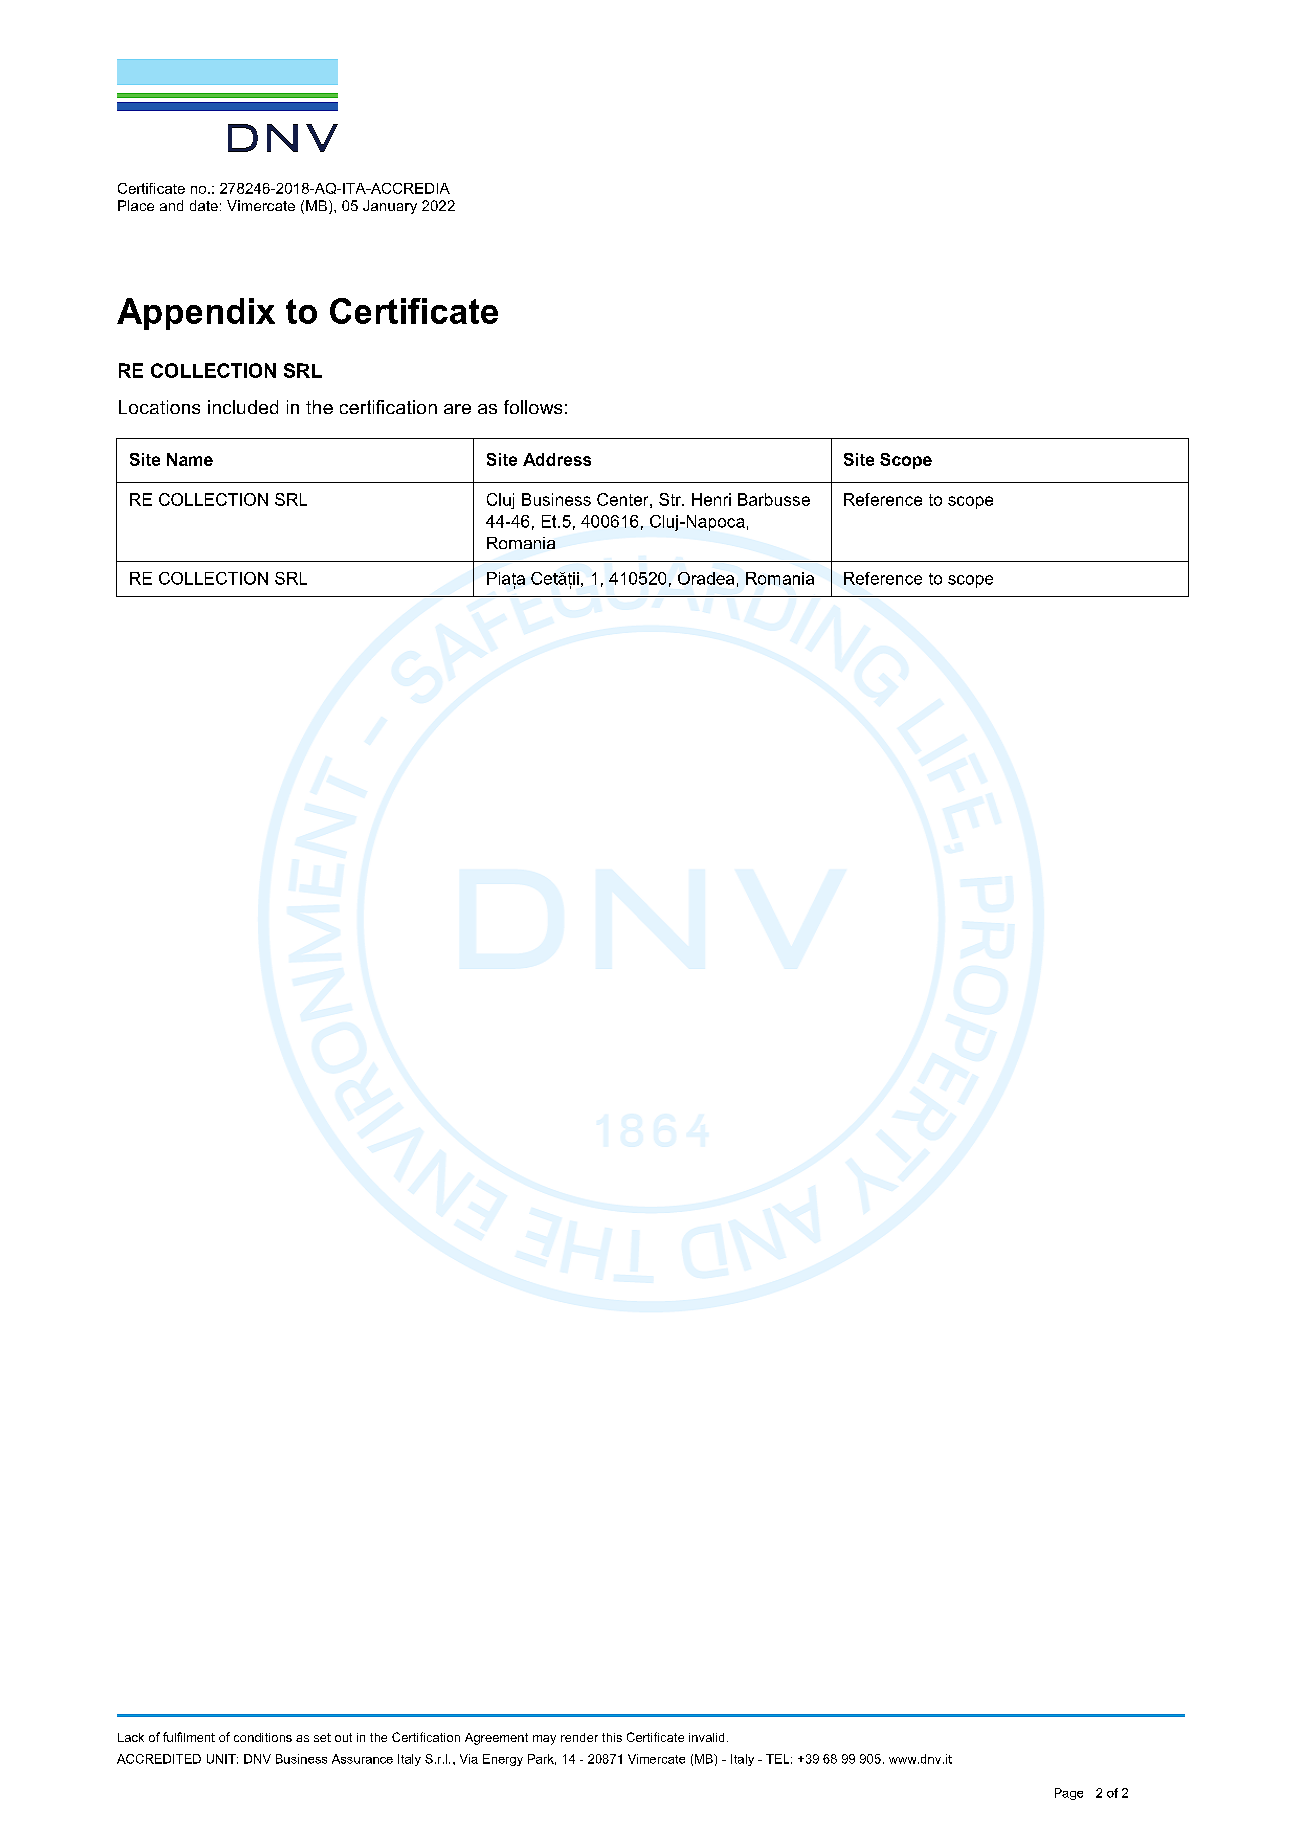 The width and height of the screenshot is (1300, 1839). I want to click on conditions, so click(263, 1737).
